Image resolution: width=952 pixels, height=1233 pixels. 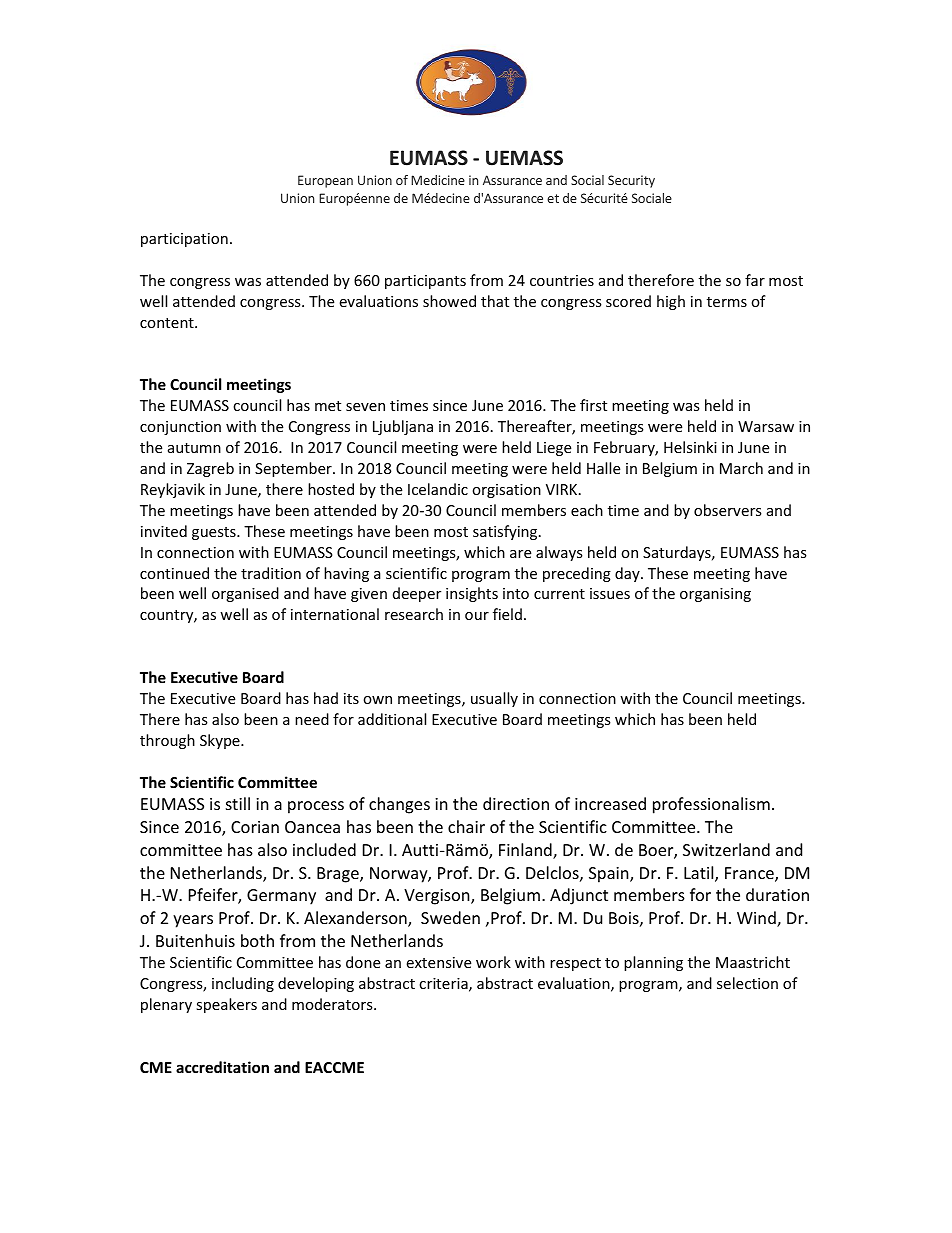 What do you see at coordinates (255, 827) in the document?
I see `Corian` at bounding box center [255, 827].
